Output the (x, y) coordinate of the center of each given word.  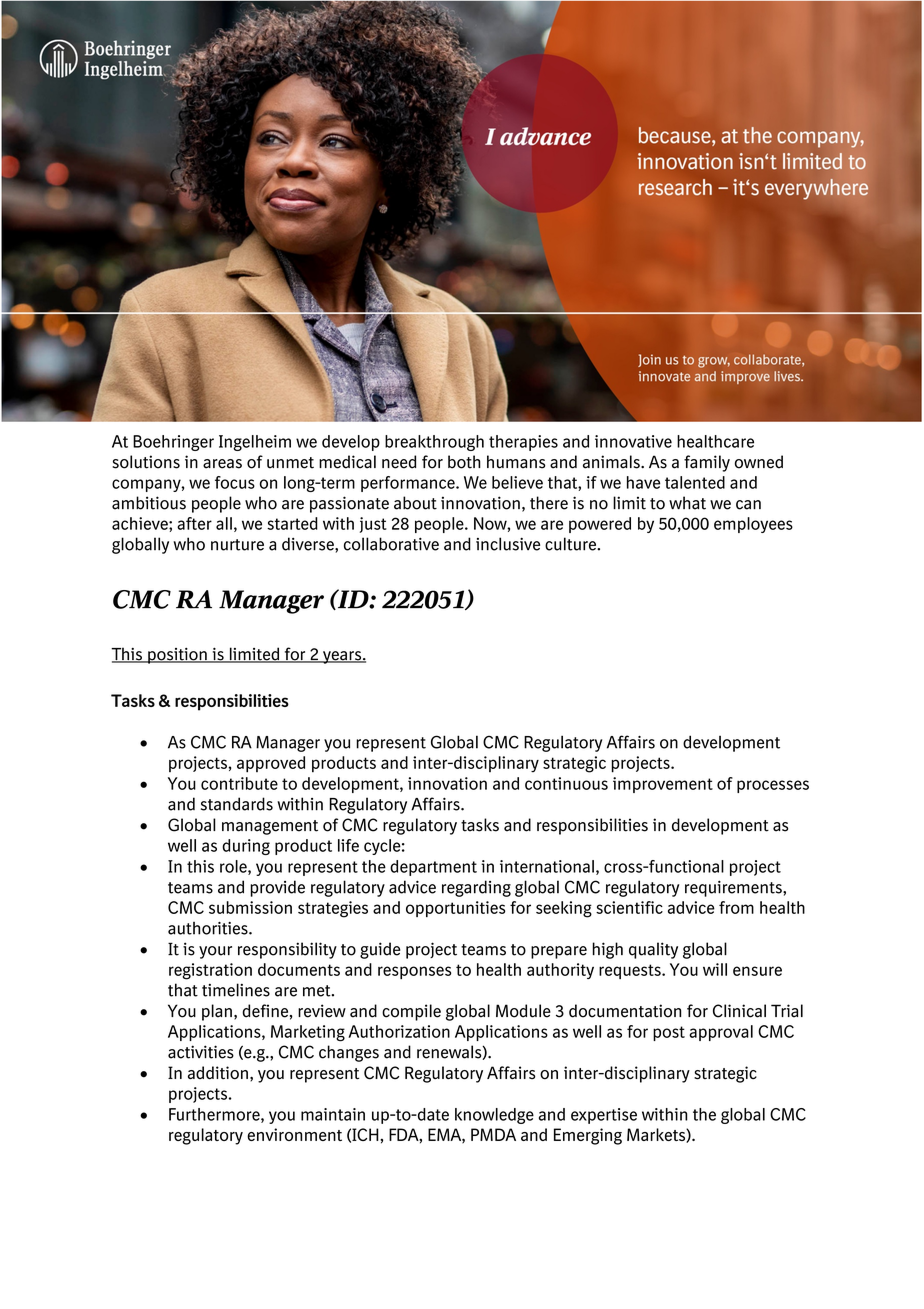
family (707, 463)
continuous (566, 783)
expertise (604, 1116)
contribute (239, 783)
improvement (663, 785)
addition (218, 1073)
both (464, 462)
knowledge (494, 1116)
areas (222, 464)
